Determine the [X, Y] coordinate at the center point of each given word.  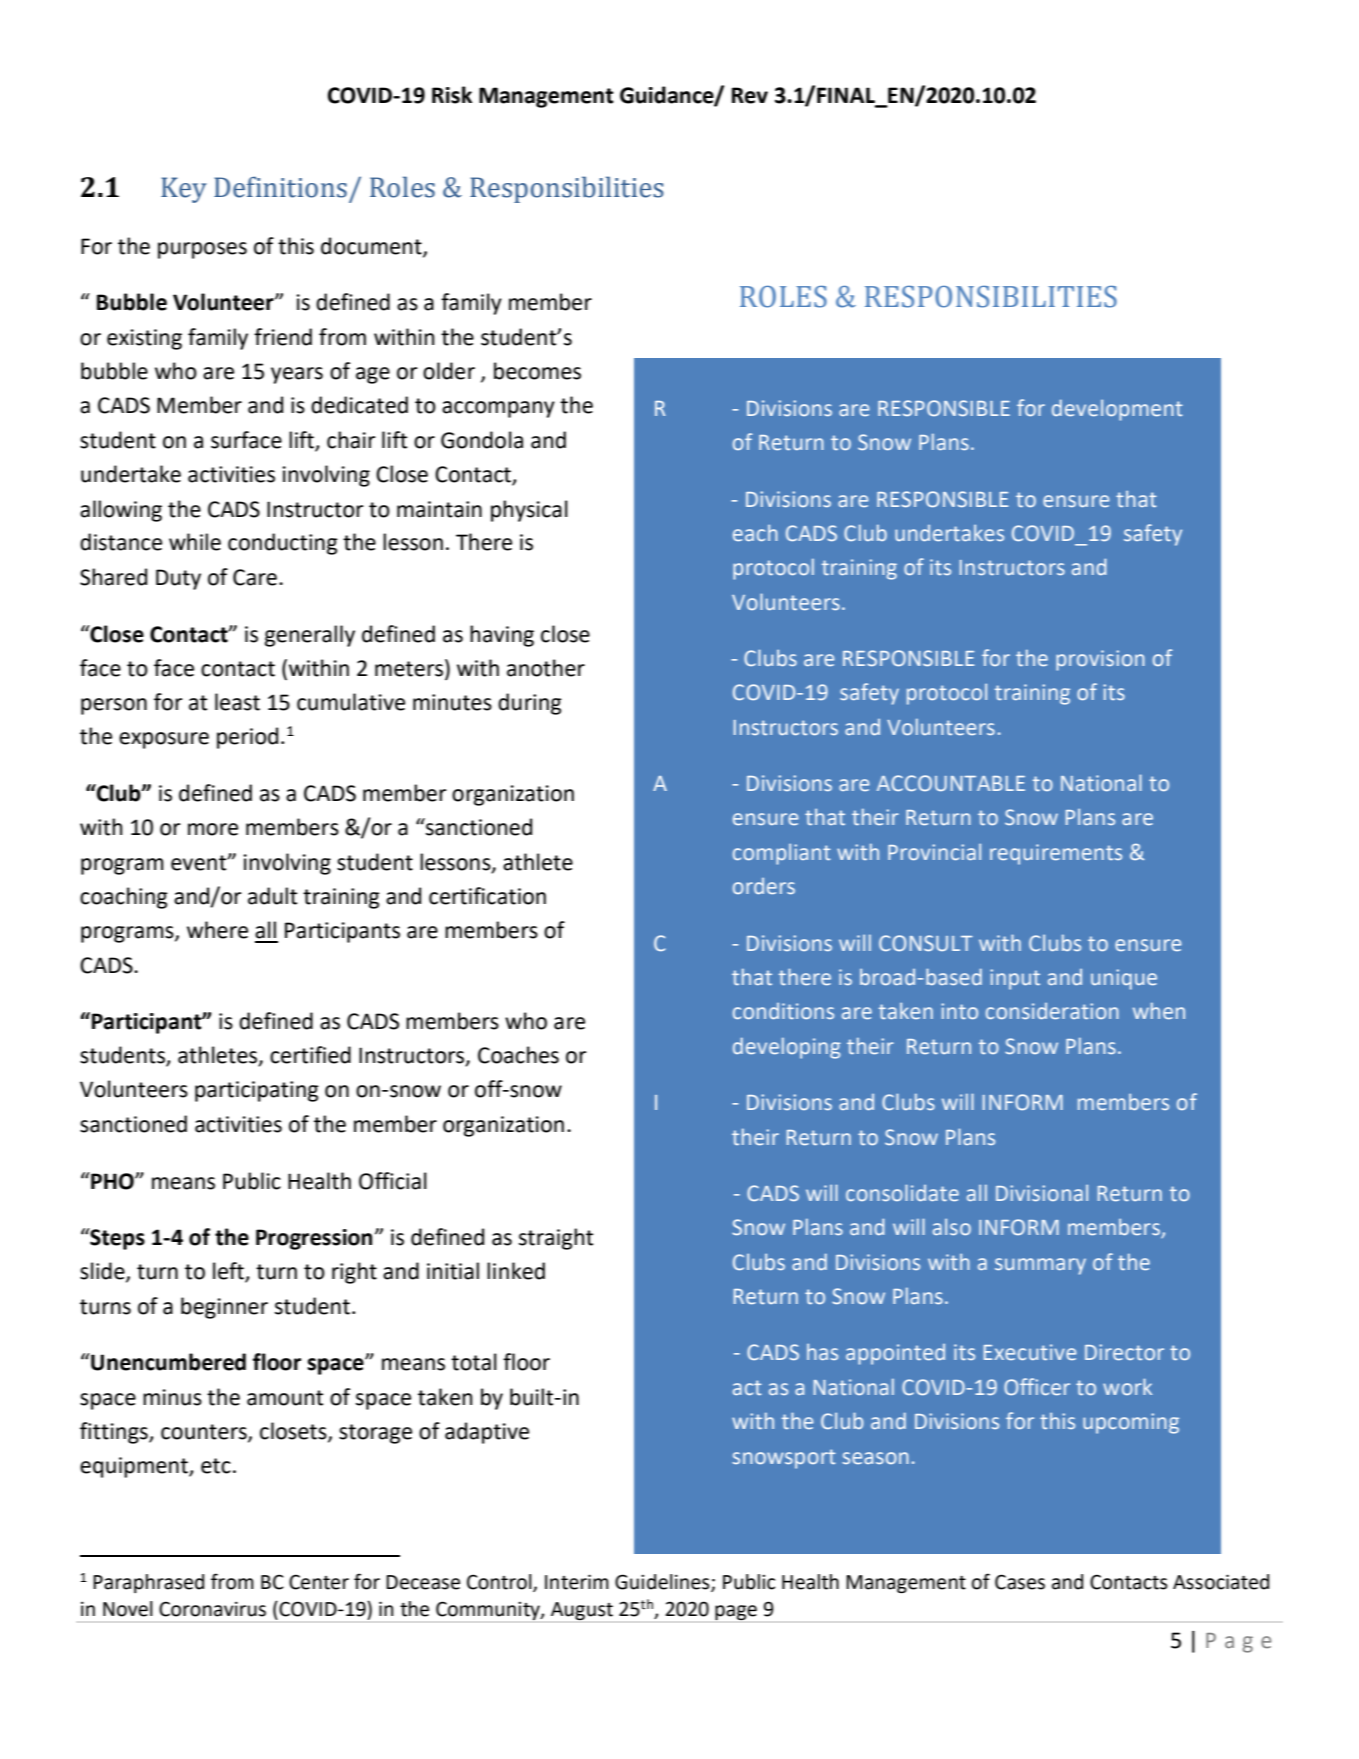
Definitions [280, 187]
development [1117, 410]
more [213, 829]
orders [764, 886]
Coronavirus [212, 1609]
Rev [750, 95]
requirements [1056, 854]
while [195, 542]
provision [1100, 660]
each [755, 533]
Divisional [1042, 1193]
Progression [314, 1239]
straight [556, 1239]
